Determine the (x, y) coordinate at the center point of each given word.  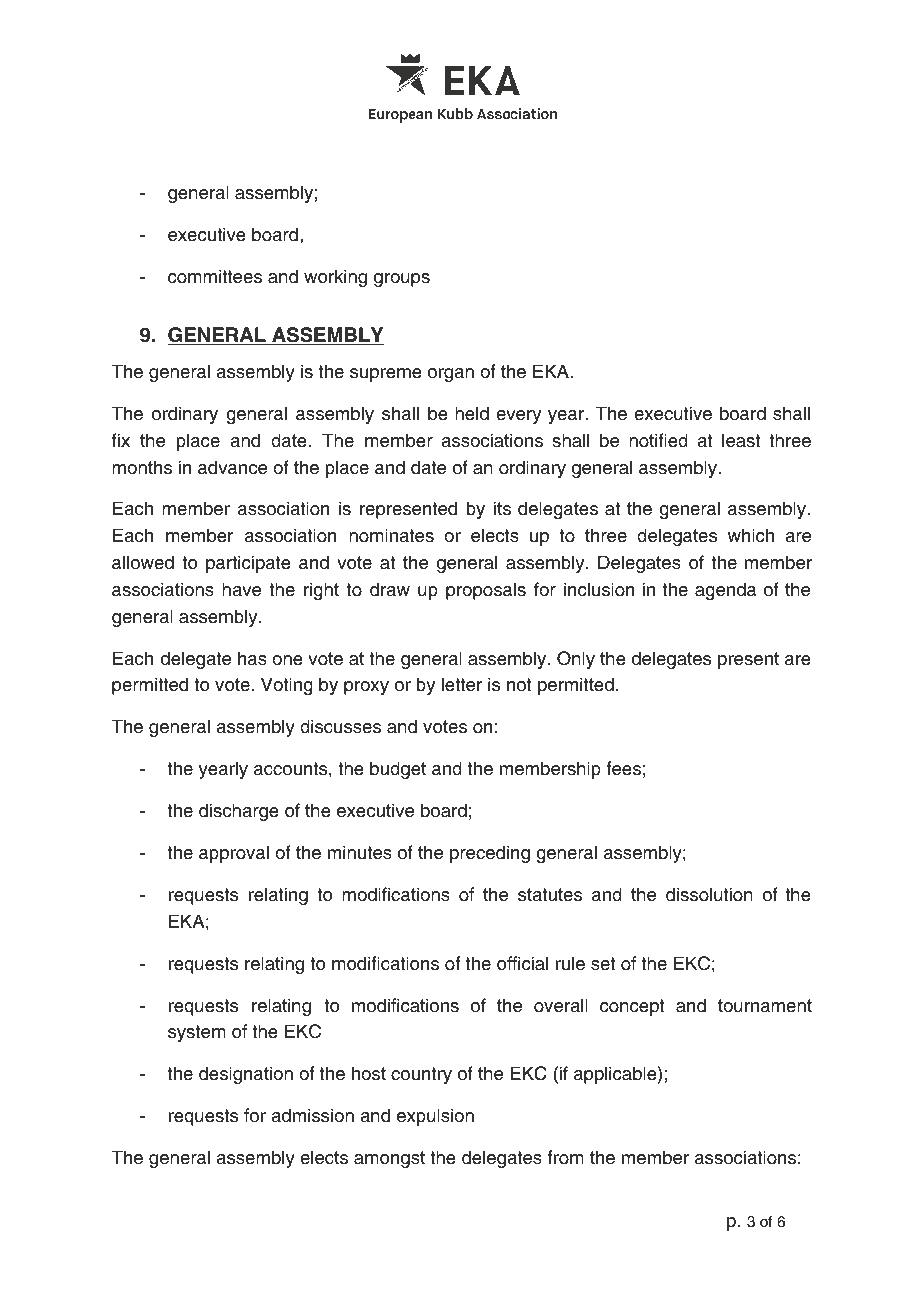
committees (215, 276)
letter (462, 684)
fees (623, 768)
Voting (287, 686)
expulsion (435, 1117)
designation (246, 1075)
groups (402, 280)
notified (658, 440)
